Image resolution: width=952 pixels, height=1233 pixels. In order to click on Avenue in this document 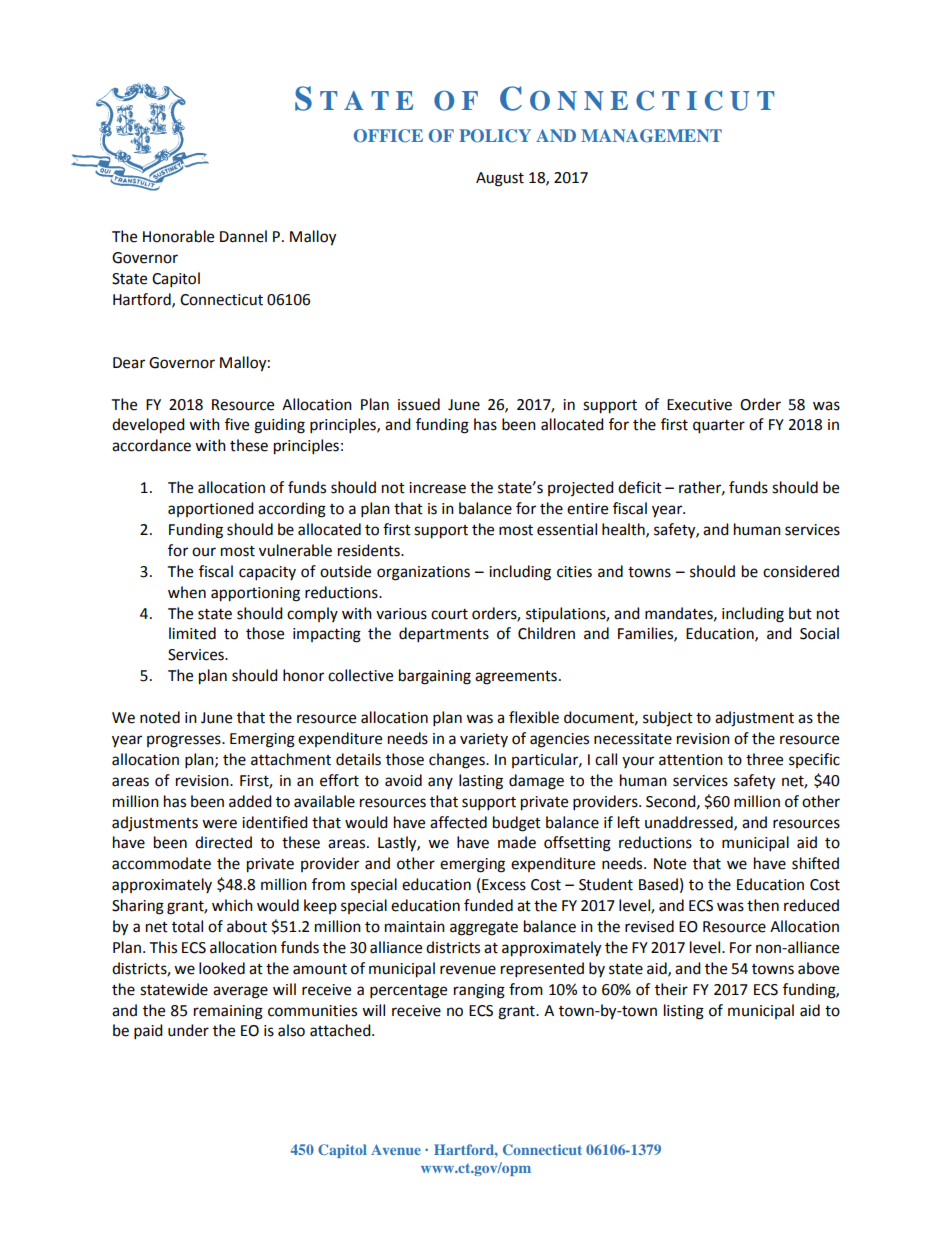, I will do `click(396, 1149)`.
